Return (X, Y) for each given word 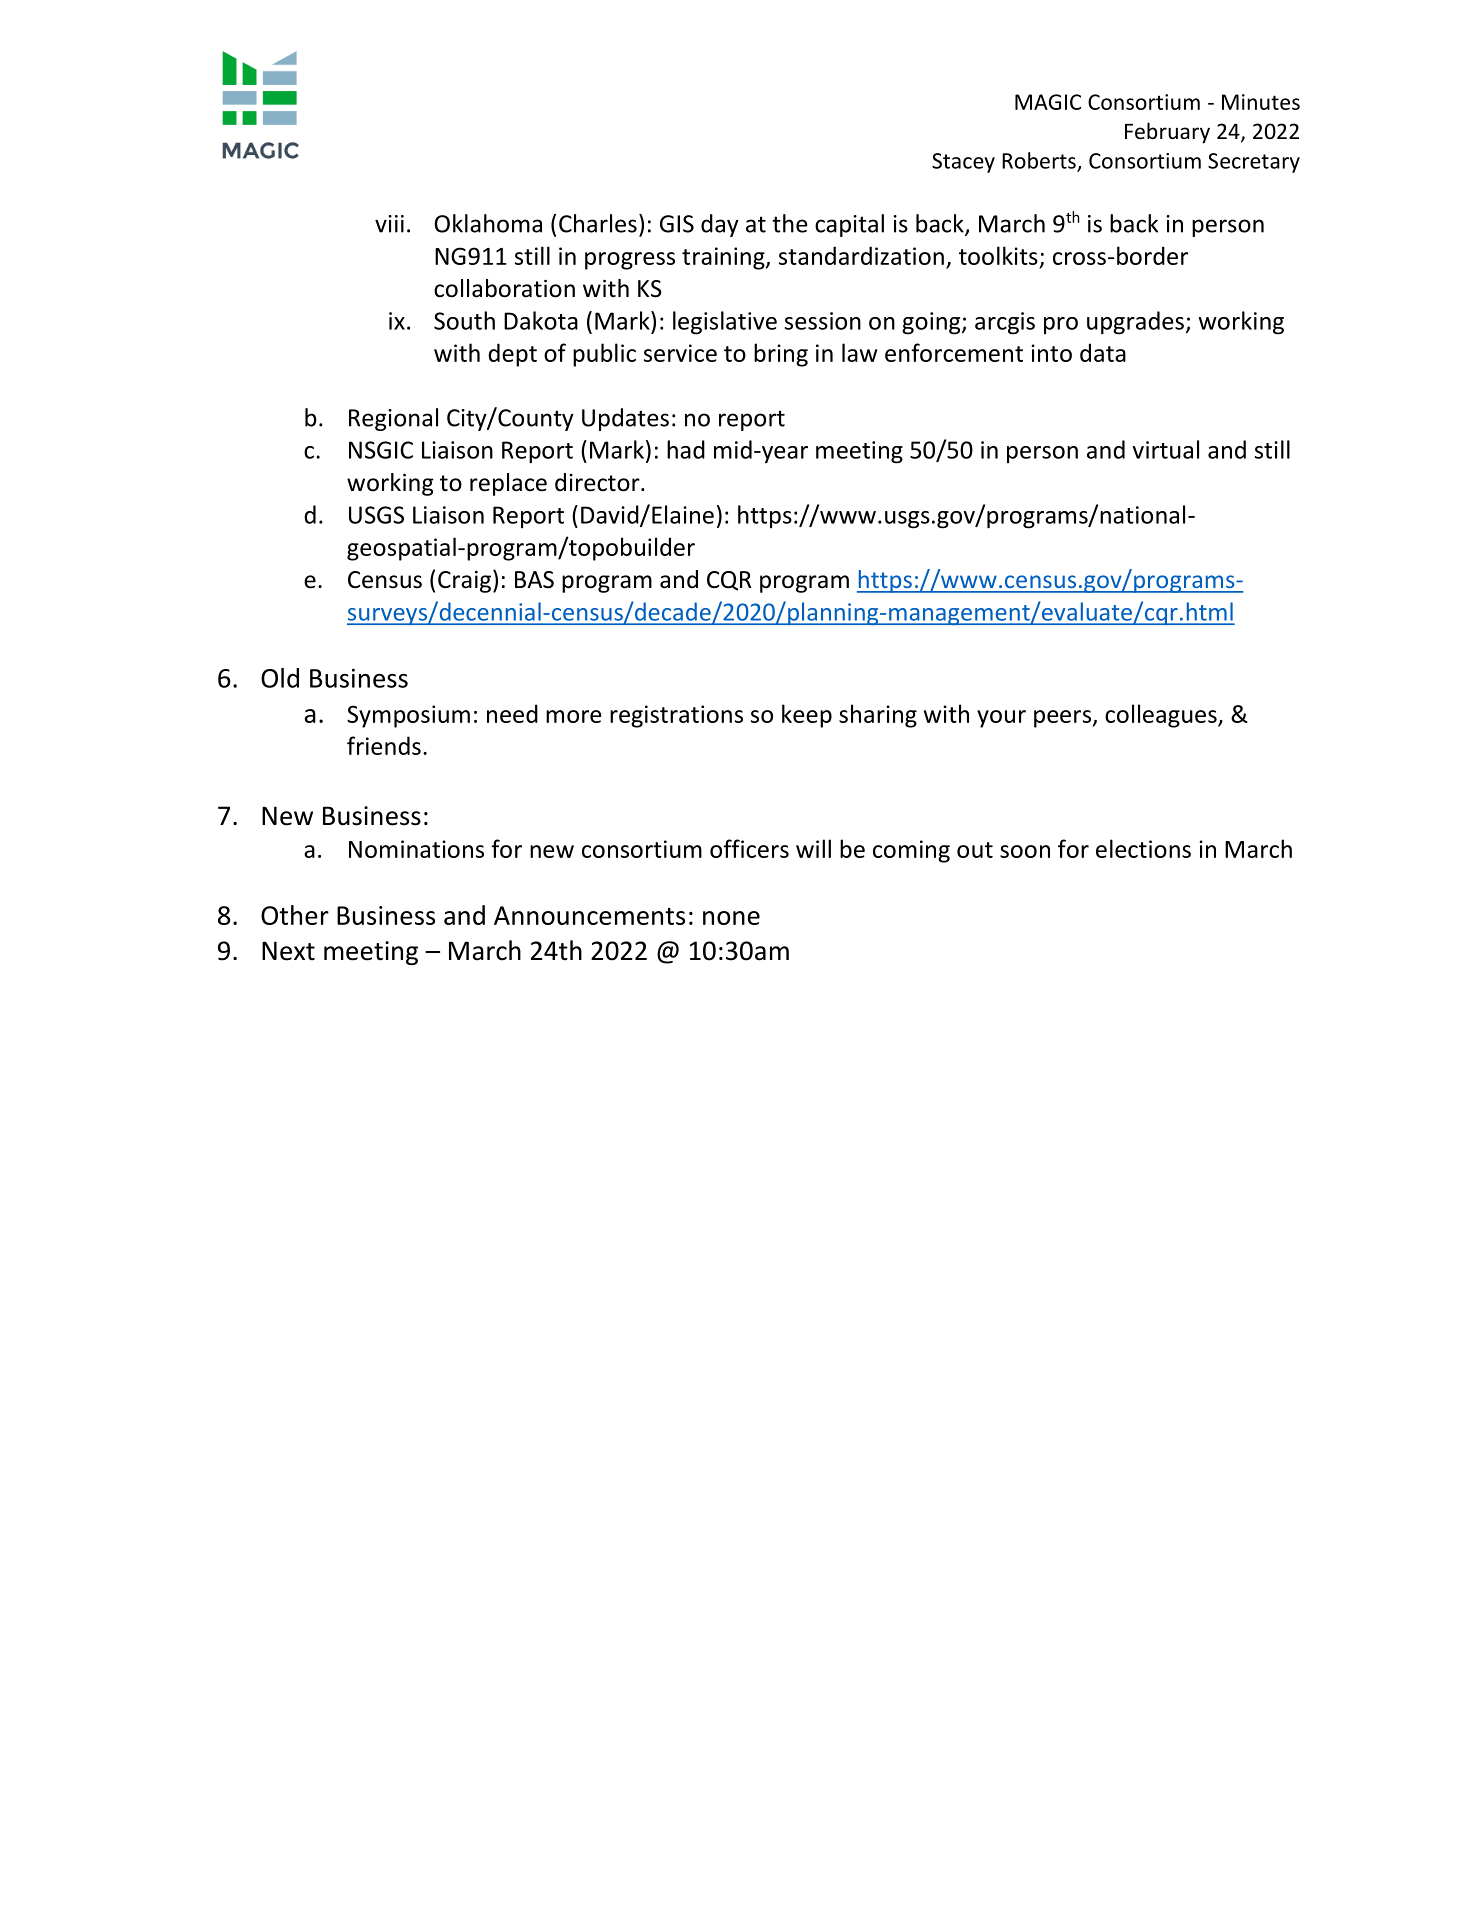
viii (389, 224)
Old (280, 678)
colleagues (1162, 716)
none (731, 918)
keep (807, 716)
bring (781, 355)
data (1103, 352)
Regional (393, 419)
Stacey (963, 163)
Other (295, 915)
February (1167, 133)
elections (1143, 848)
